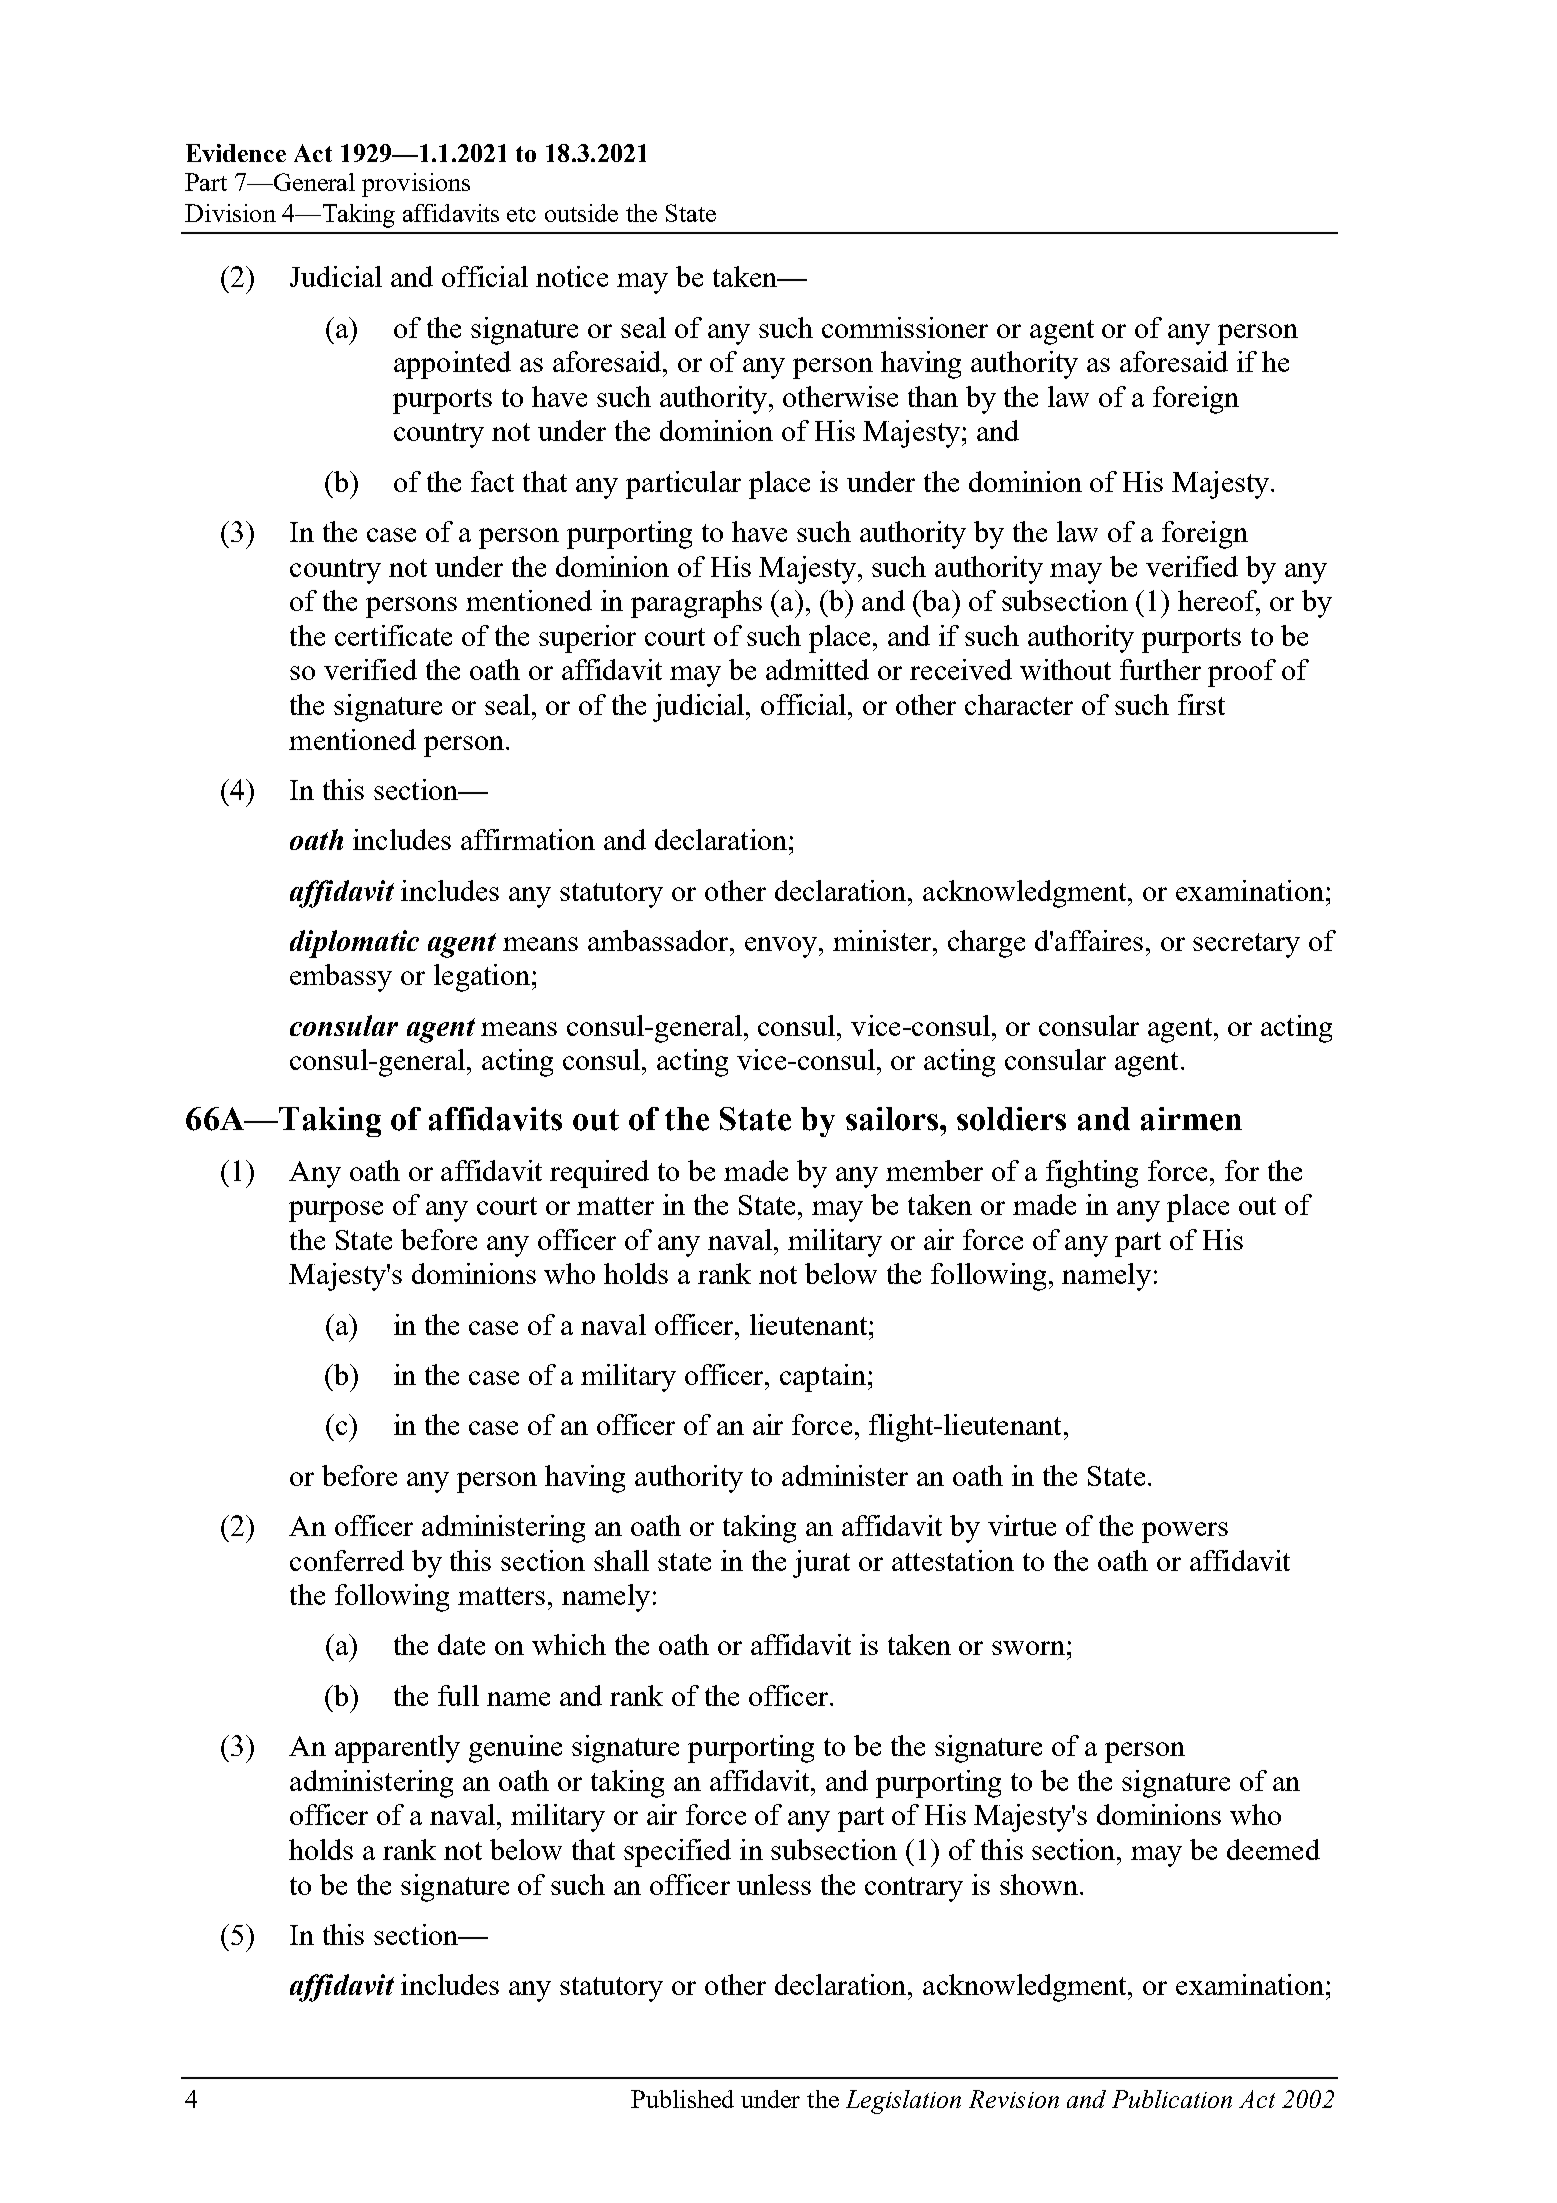 Image resolution: width=1557 pixels, height=2203 pixels. What do you see at coordinates (621, 1560) in the page?
I see `shall` at bounding box center [621, 1560].
